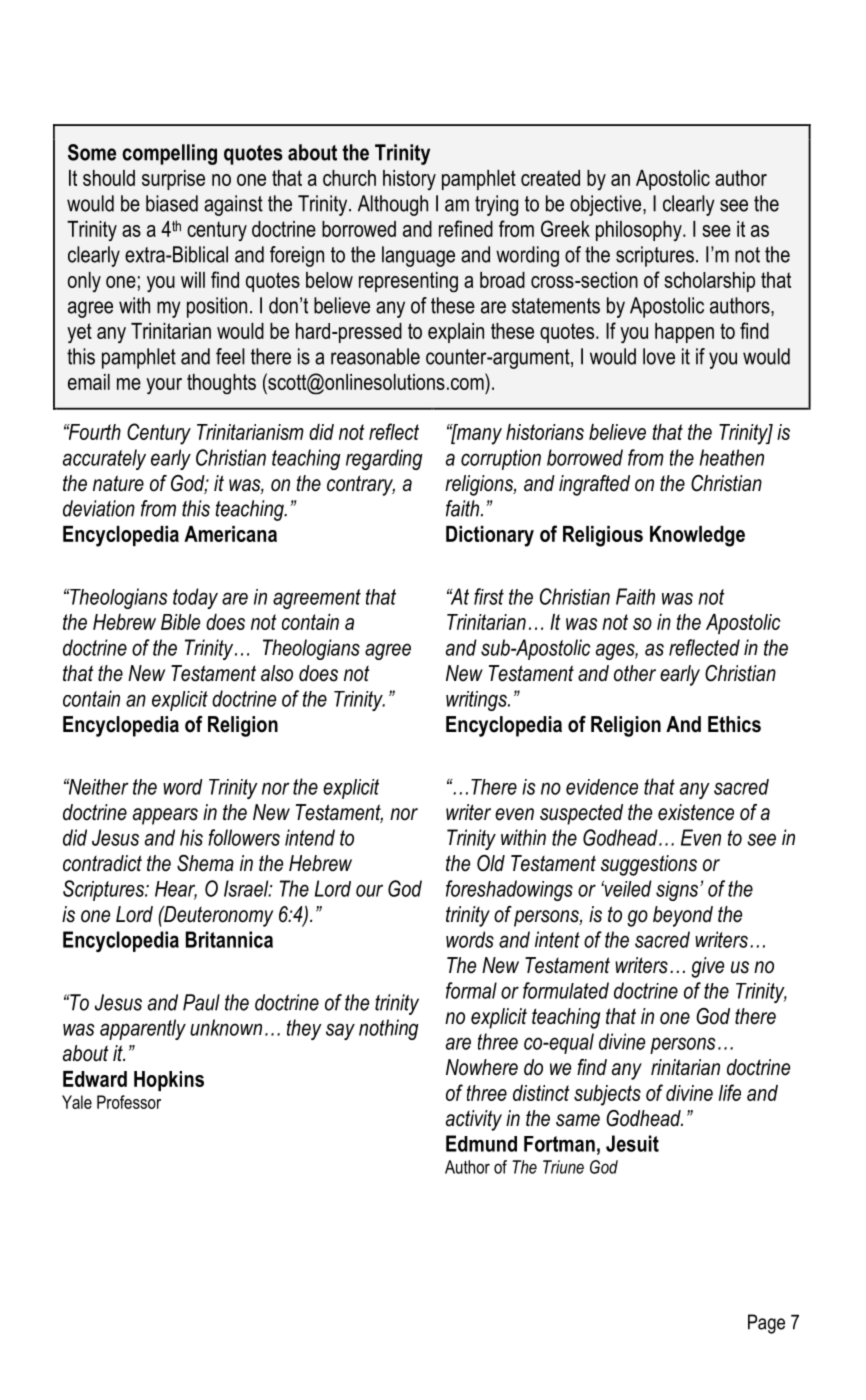 The image size is (866, 1400). What do you see at coordinates (118, 483) in the image?
I see `nature` at bounding box center [118, 483].
